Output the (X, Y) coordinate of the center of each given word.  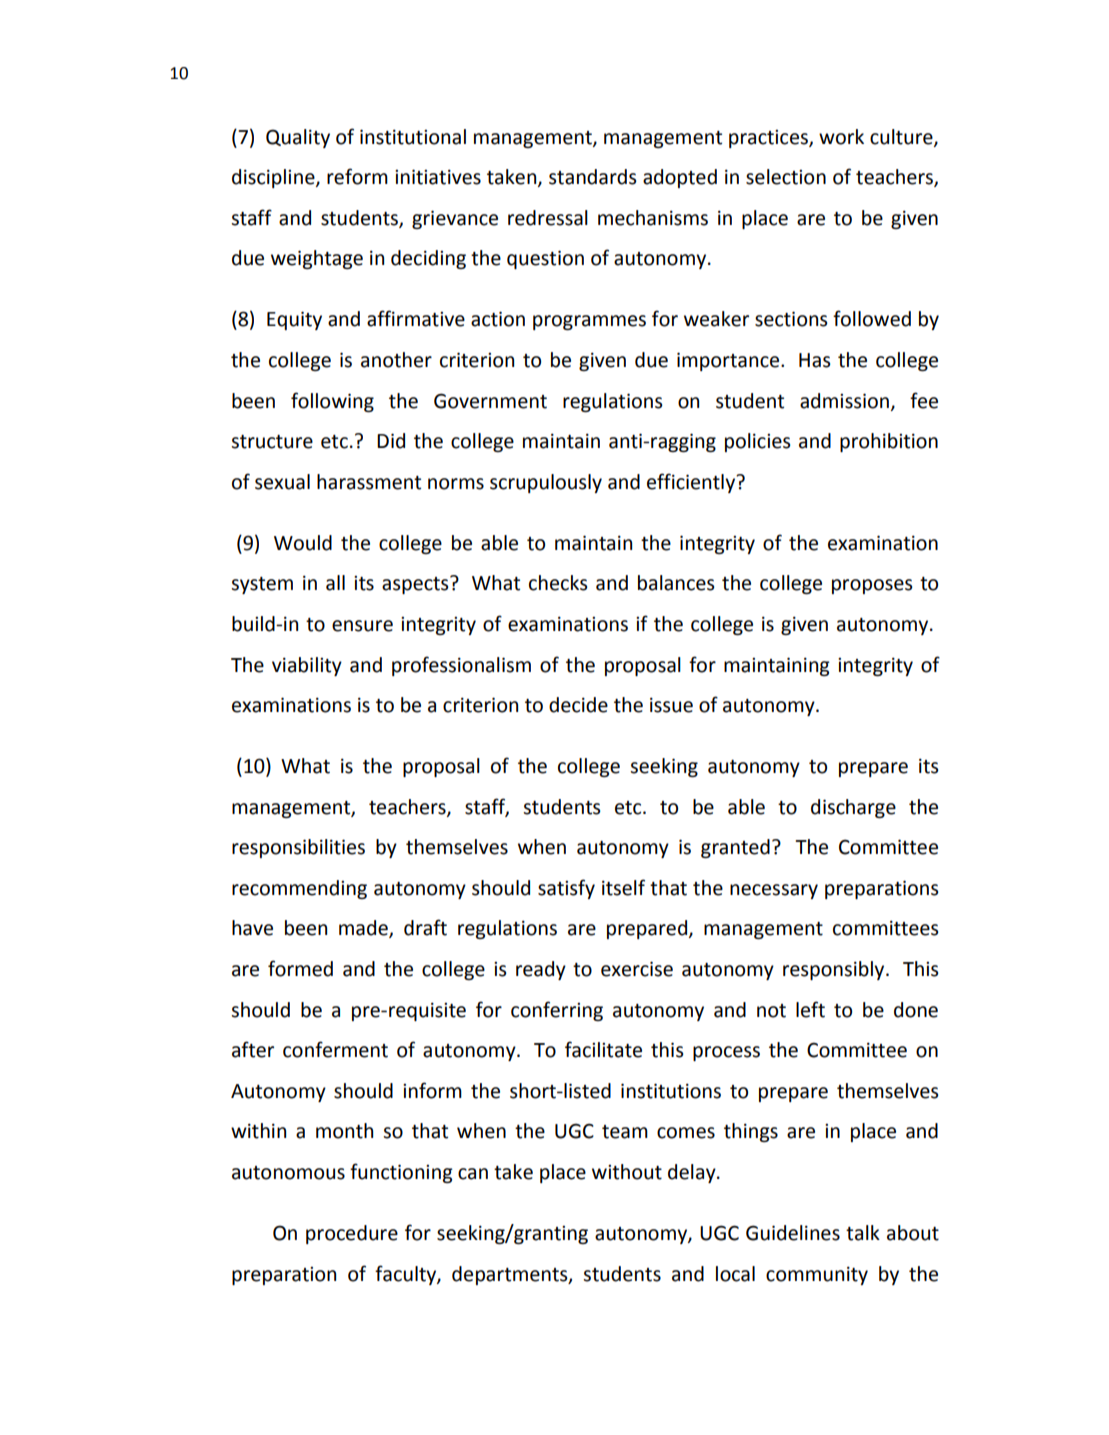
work (841, 137)
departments (511, 1275)
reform (357, 176)
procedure (352, 1234)
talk (863, 1233)
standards (592, 177)
